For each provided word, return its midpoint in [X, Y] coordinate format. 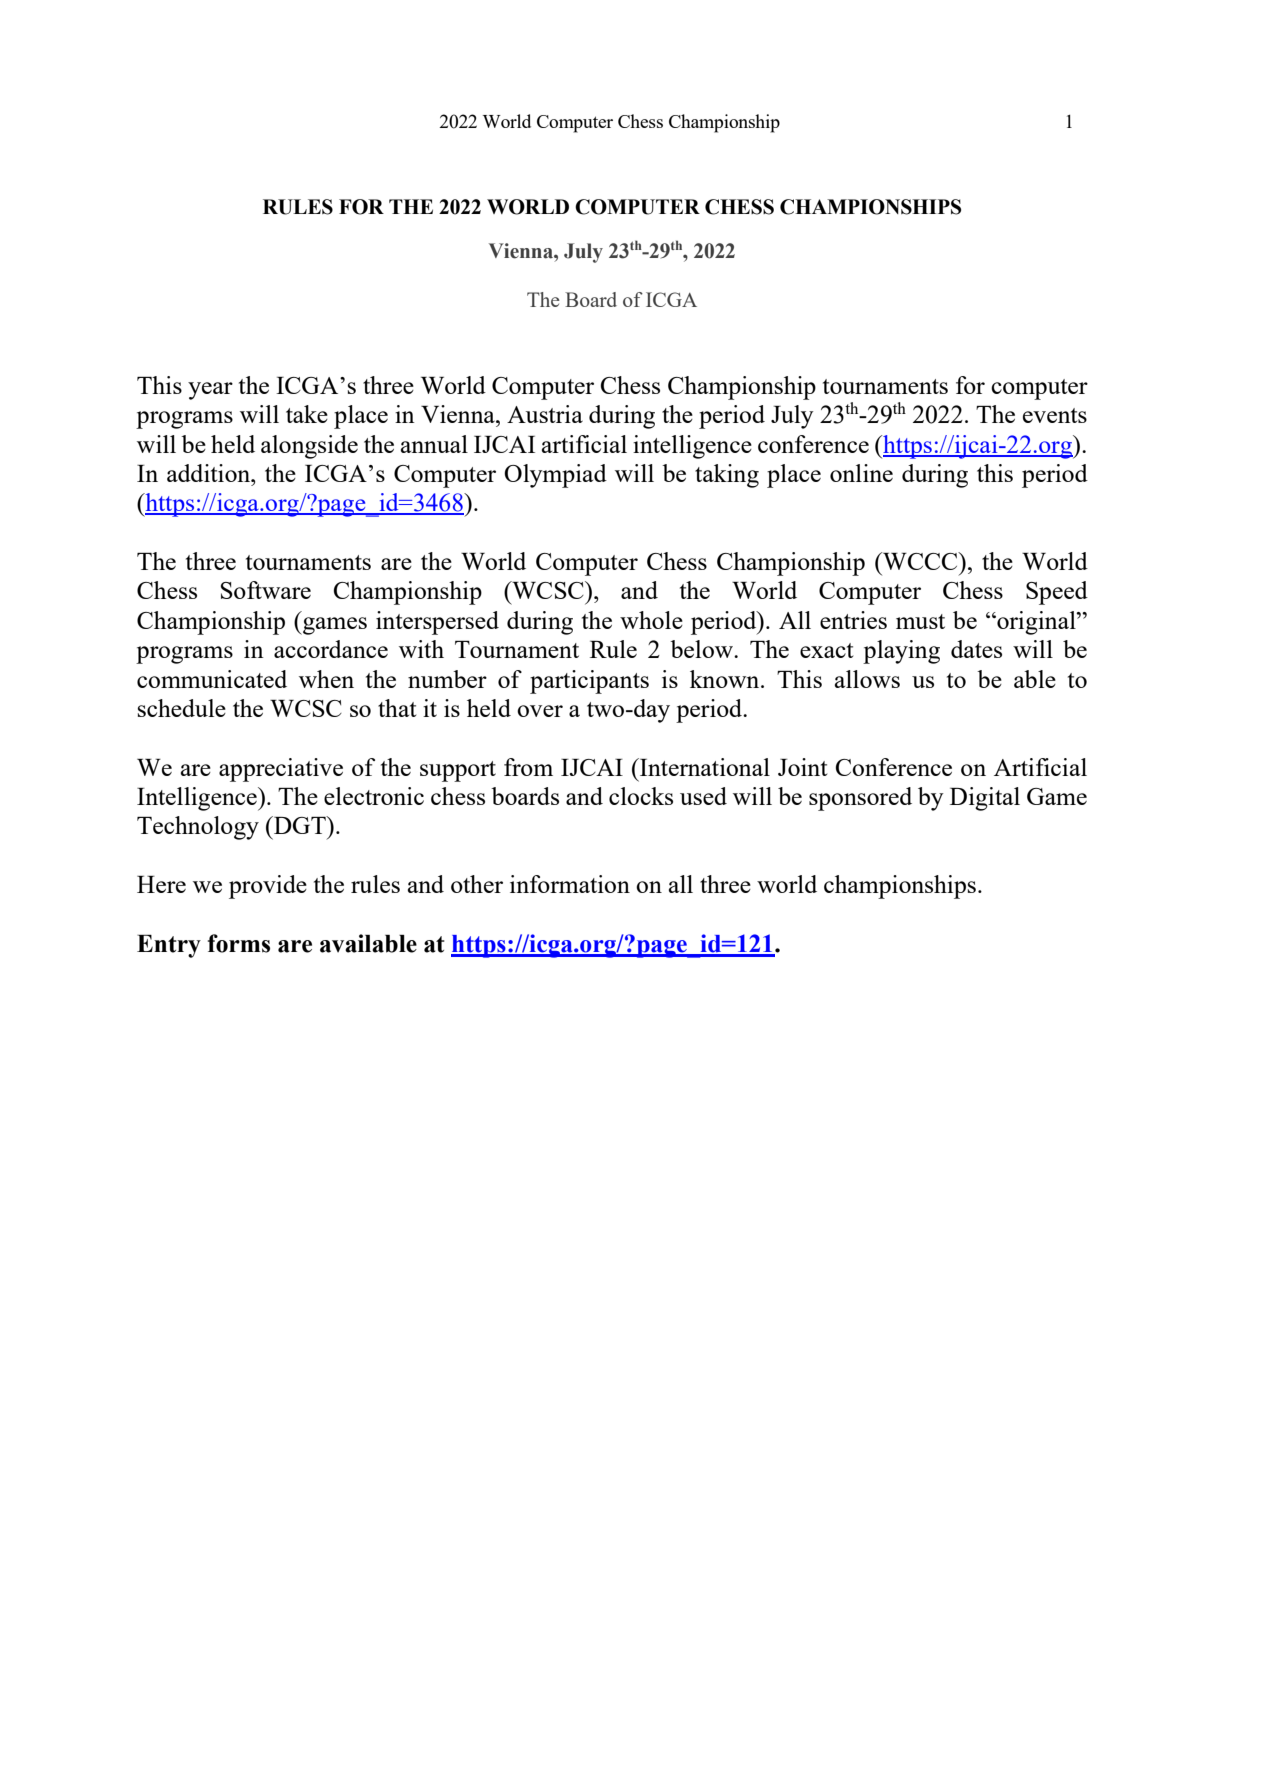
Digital [985, 799]
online [861, 473]
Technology [198, 828]
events [1055, 415]
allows [867, 679]
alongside [309, 447]
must [920, 621]
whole [651, 620]
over [540, 711]
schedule [182, 708]
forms [239, 943]
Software [266, 590]
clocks [641, 796]
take [307, 414]
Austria [545, 414]
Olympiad [555, 476]
